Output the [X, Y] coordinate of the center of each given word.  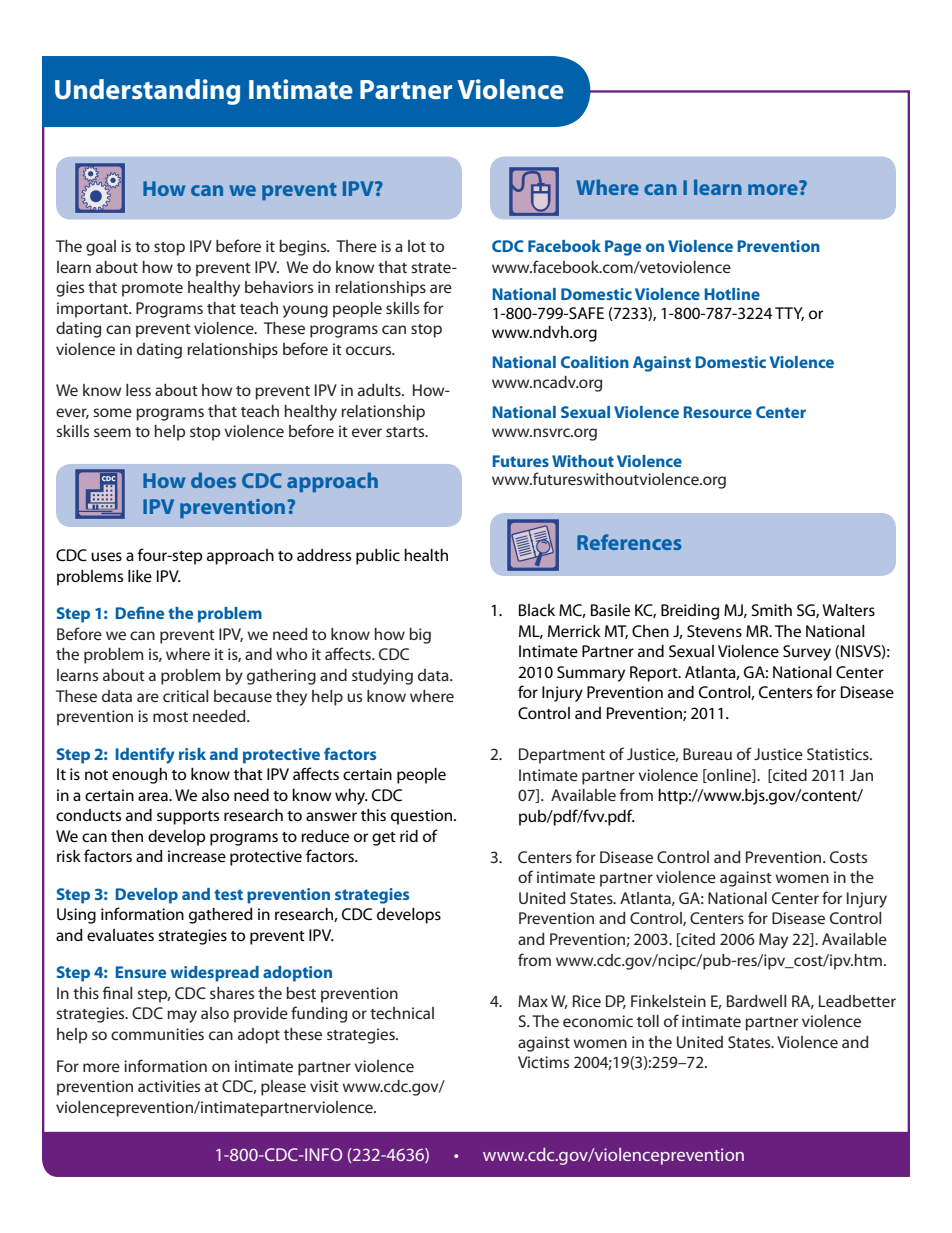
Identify [145, 755]
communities [157, 1034]
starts [406, 432]
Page [623, 248]
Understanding [147, 92]
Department [562, 756]
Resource [717, 412]
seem [112, 432]
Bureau [707, 754]
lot [417, 246]
